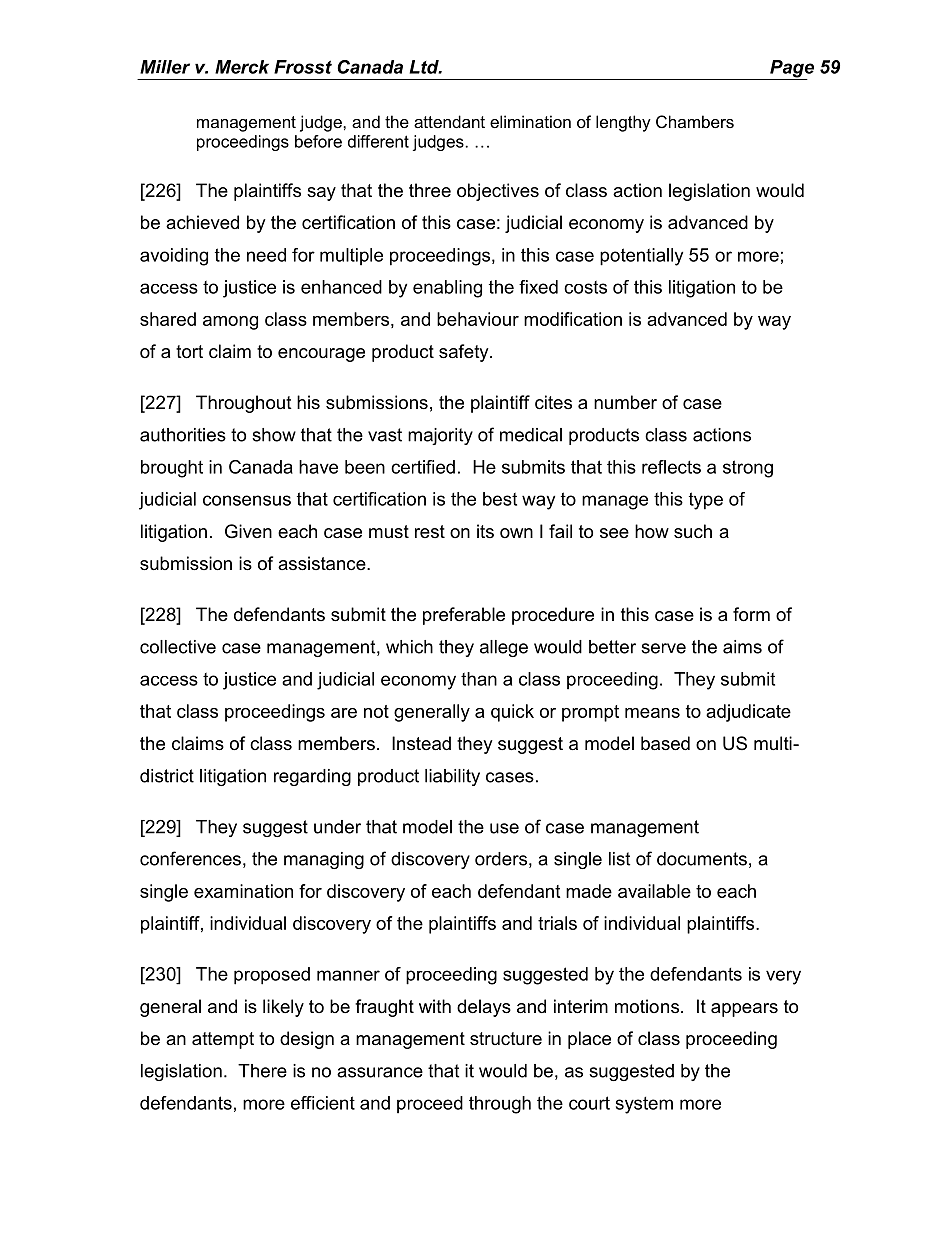  I want to click on attendant, so click(449, 121).
